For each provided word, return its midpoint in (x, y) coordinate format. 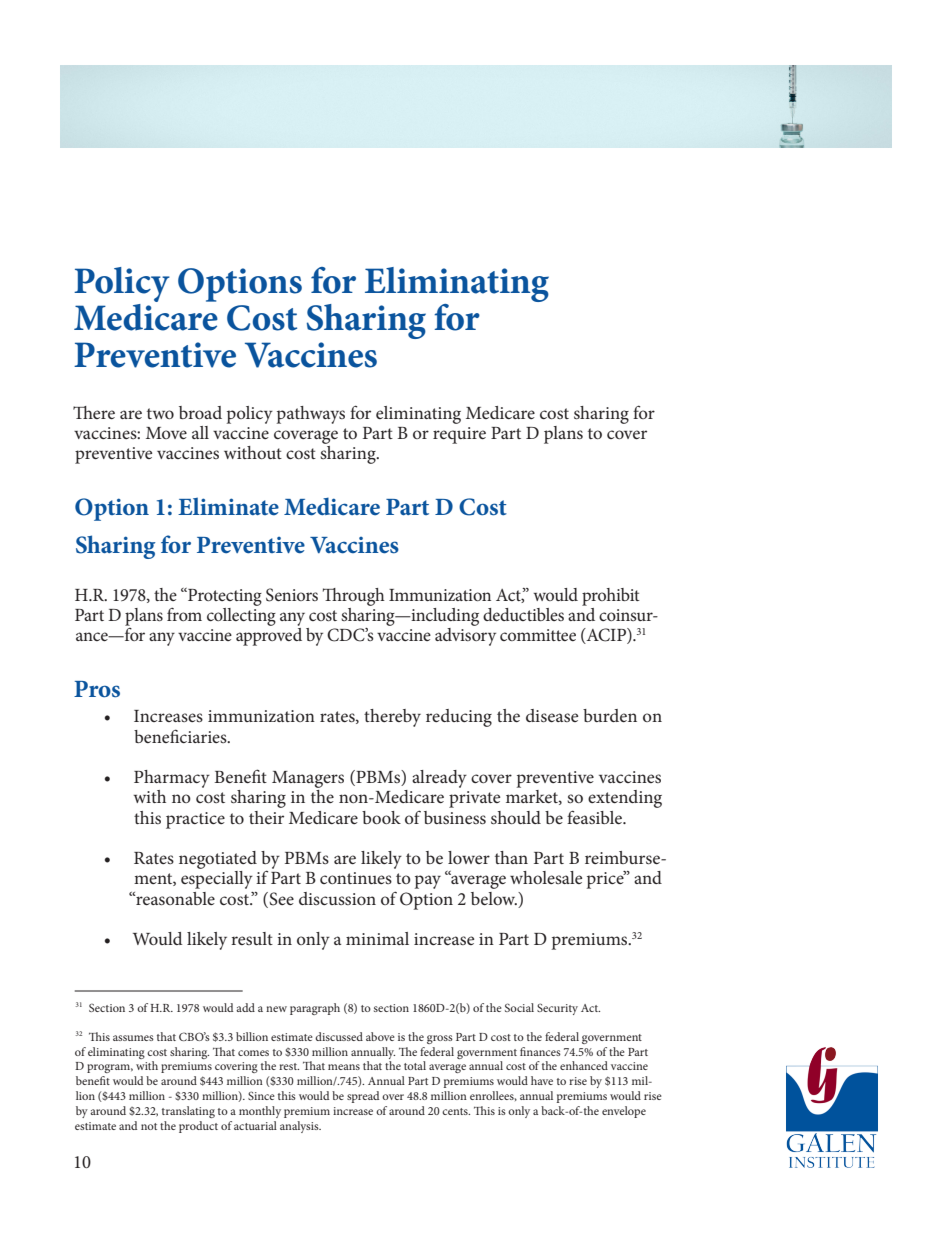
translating (188, 1112)
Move (166, 433)
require (459, 435)
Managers (308, 779)
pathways (311, 415)
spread (363, 1097)
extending (625, 799)
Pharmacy (172, 779)
